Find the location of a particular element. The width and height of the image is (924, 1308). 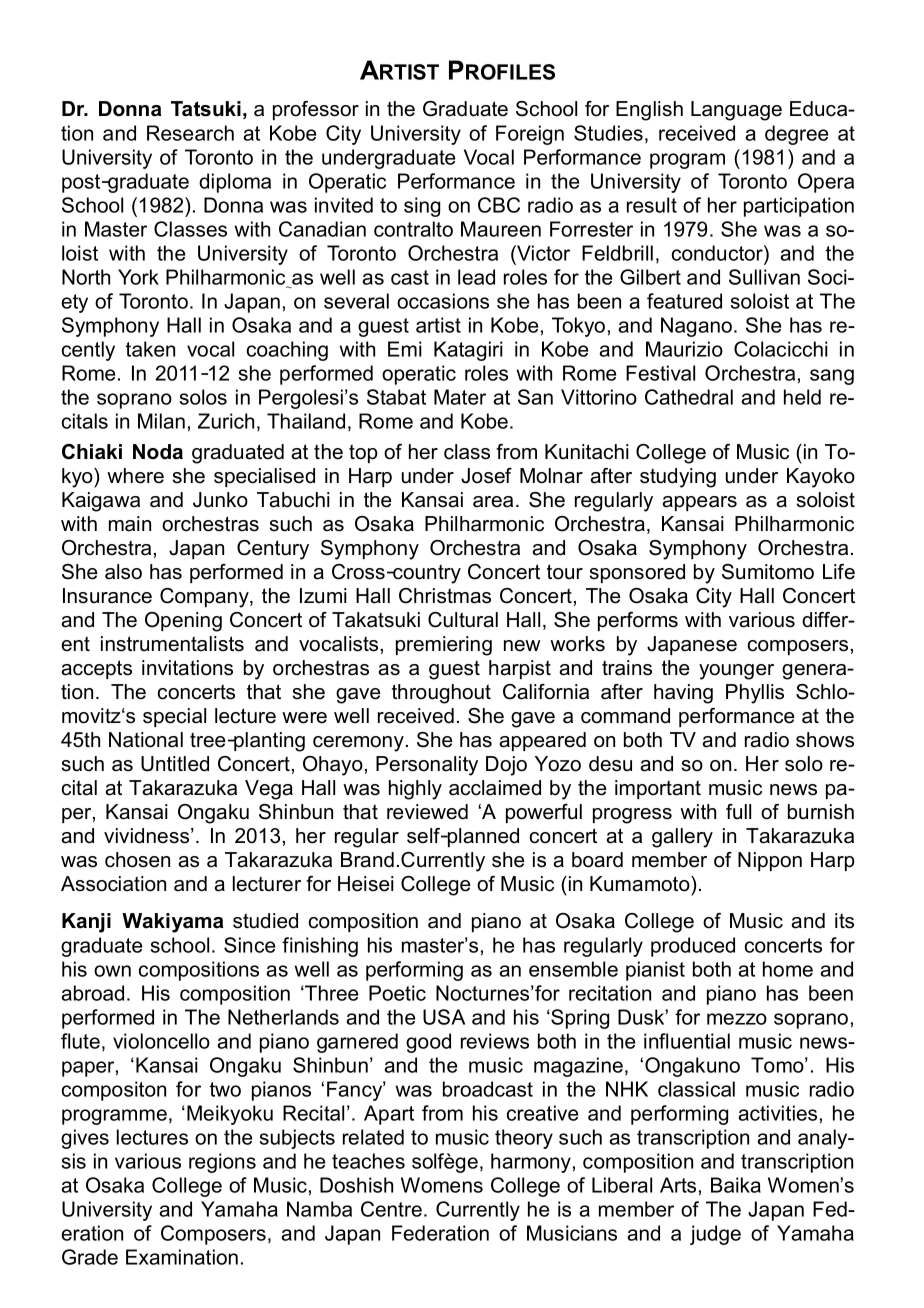

Research is located at coordinates (190, 133).
